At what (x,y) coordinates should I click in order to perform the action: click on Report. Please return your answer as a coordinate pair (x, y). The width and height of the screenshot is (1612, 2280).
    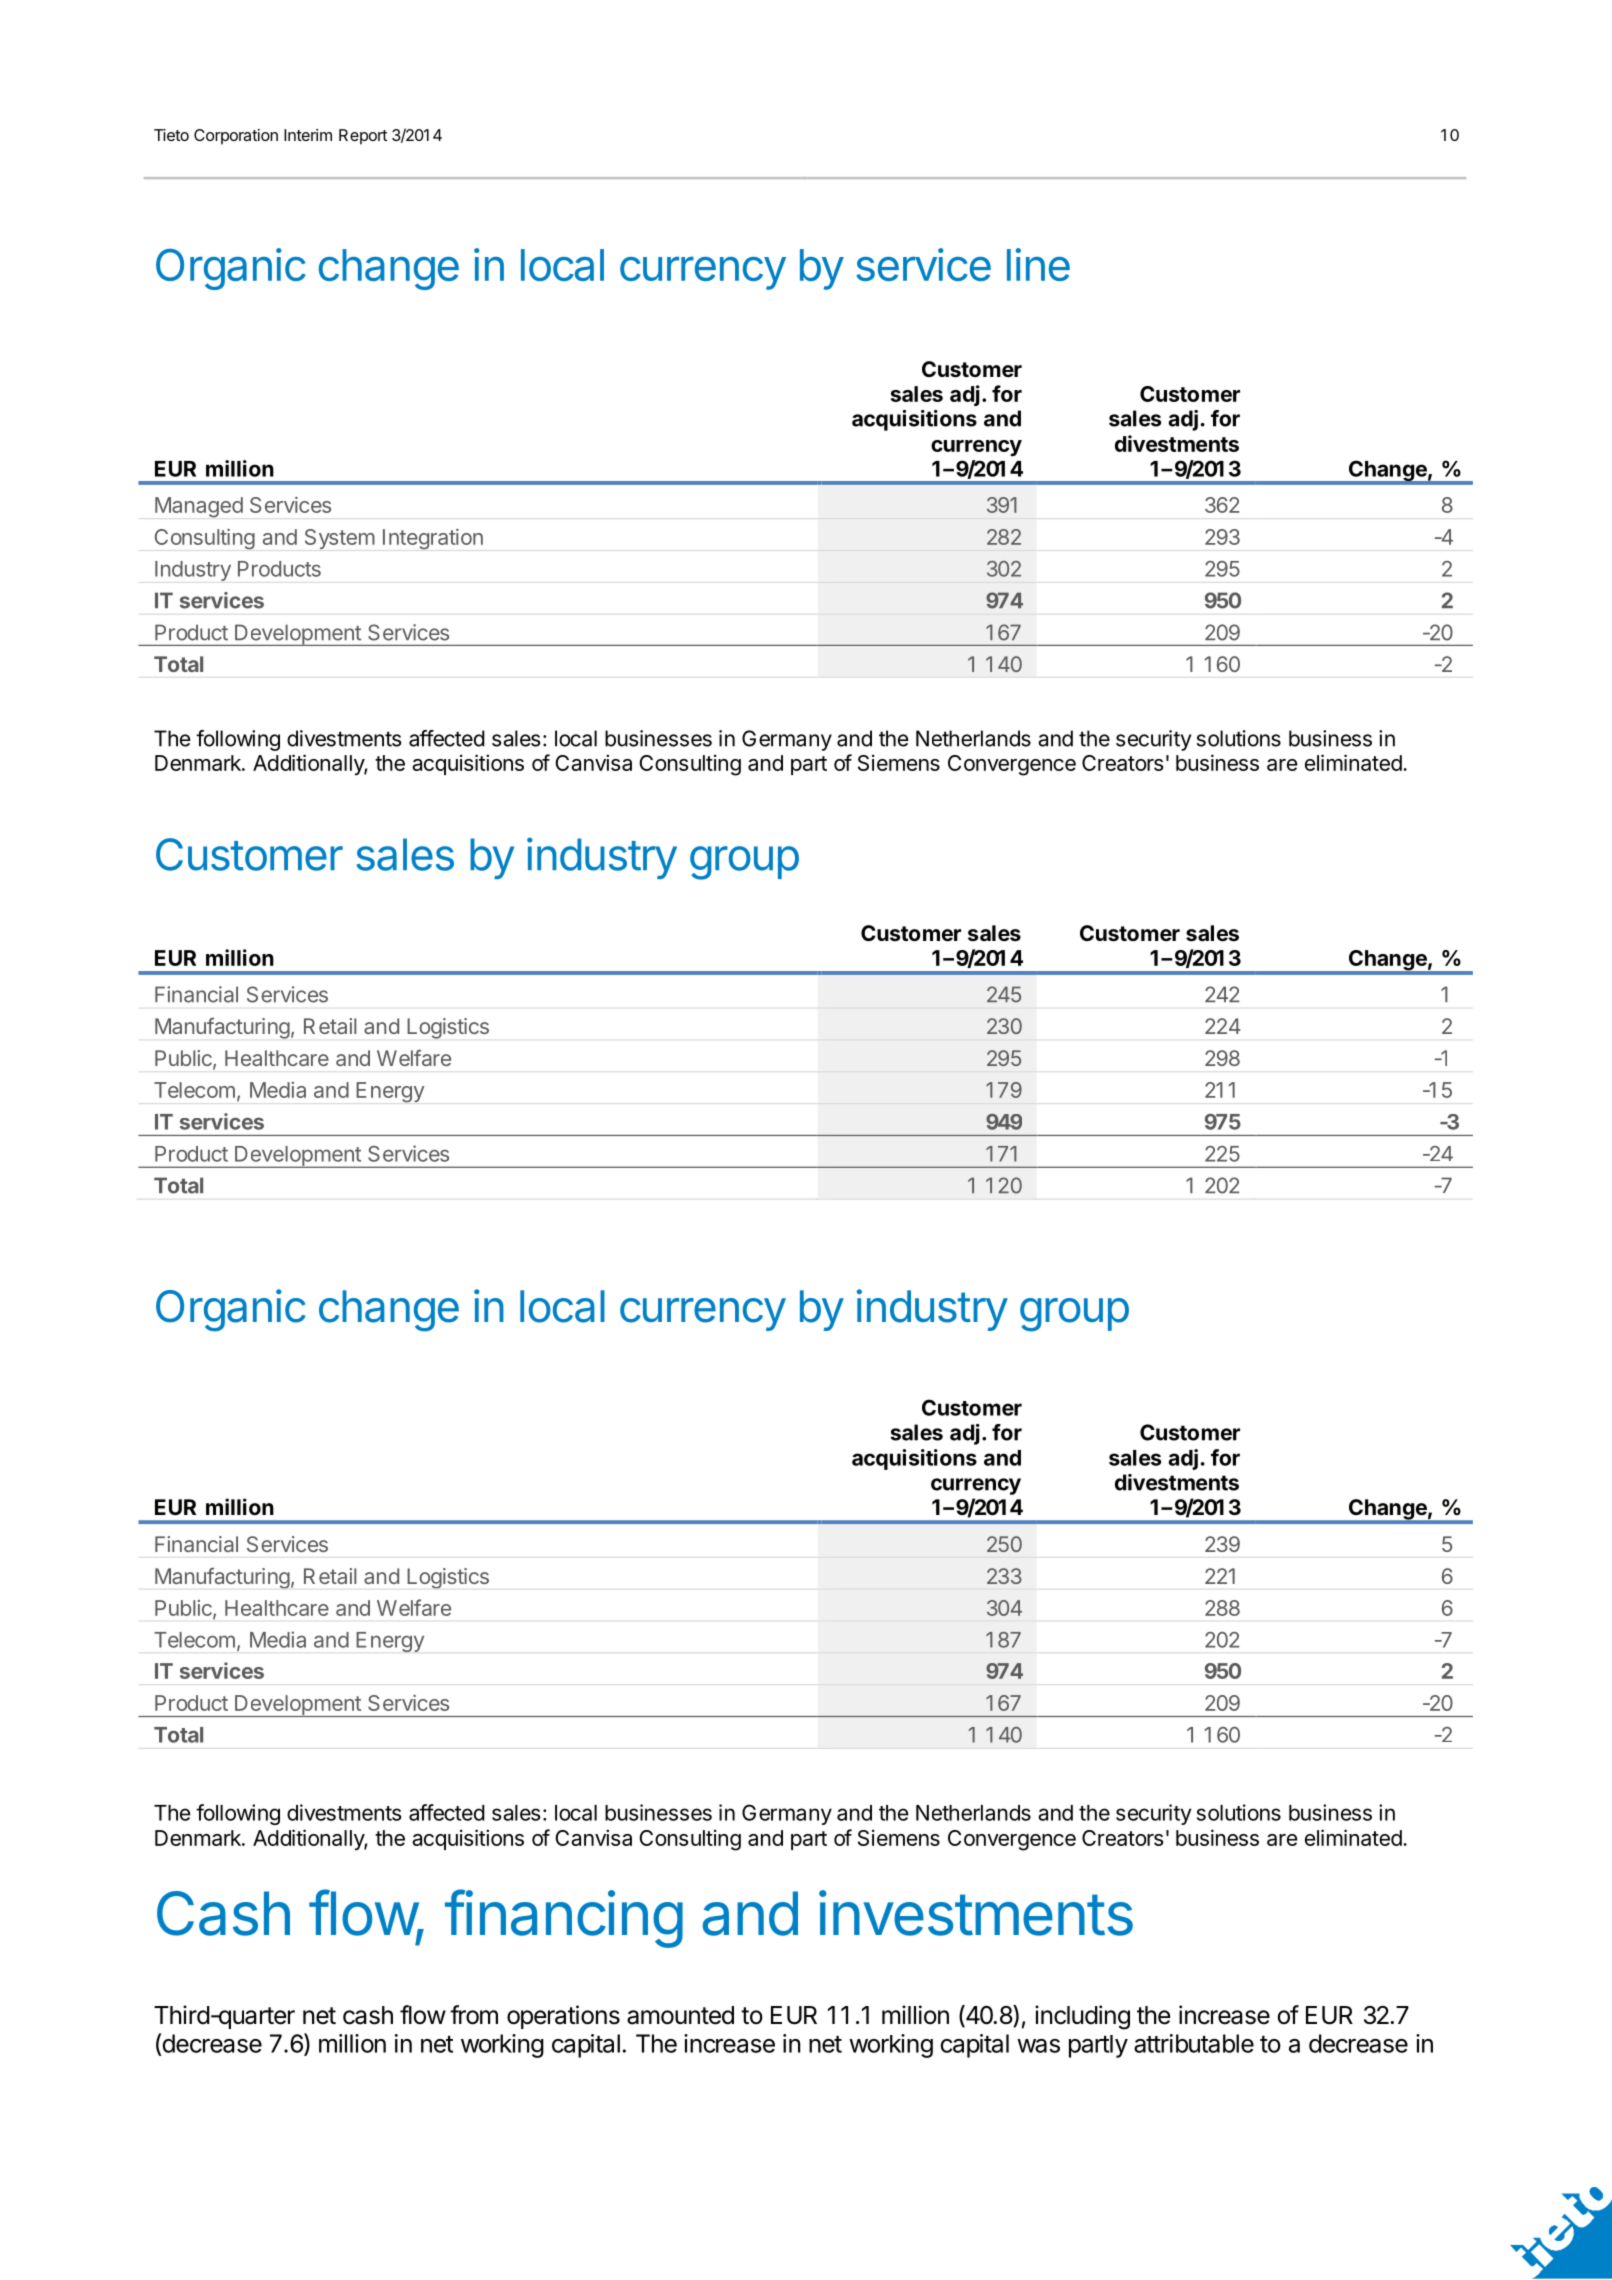
    Looking at the image, I should click on (363, 137).
